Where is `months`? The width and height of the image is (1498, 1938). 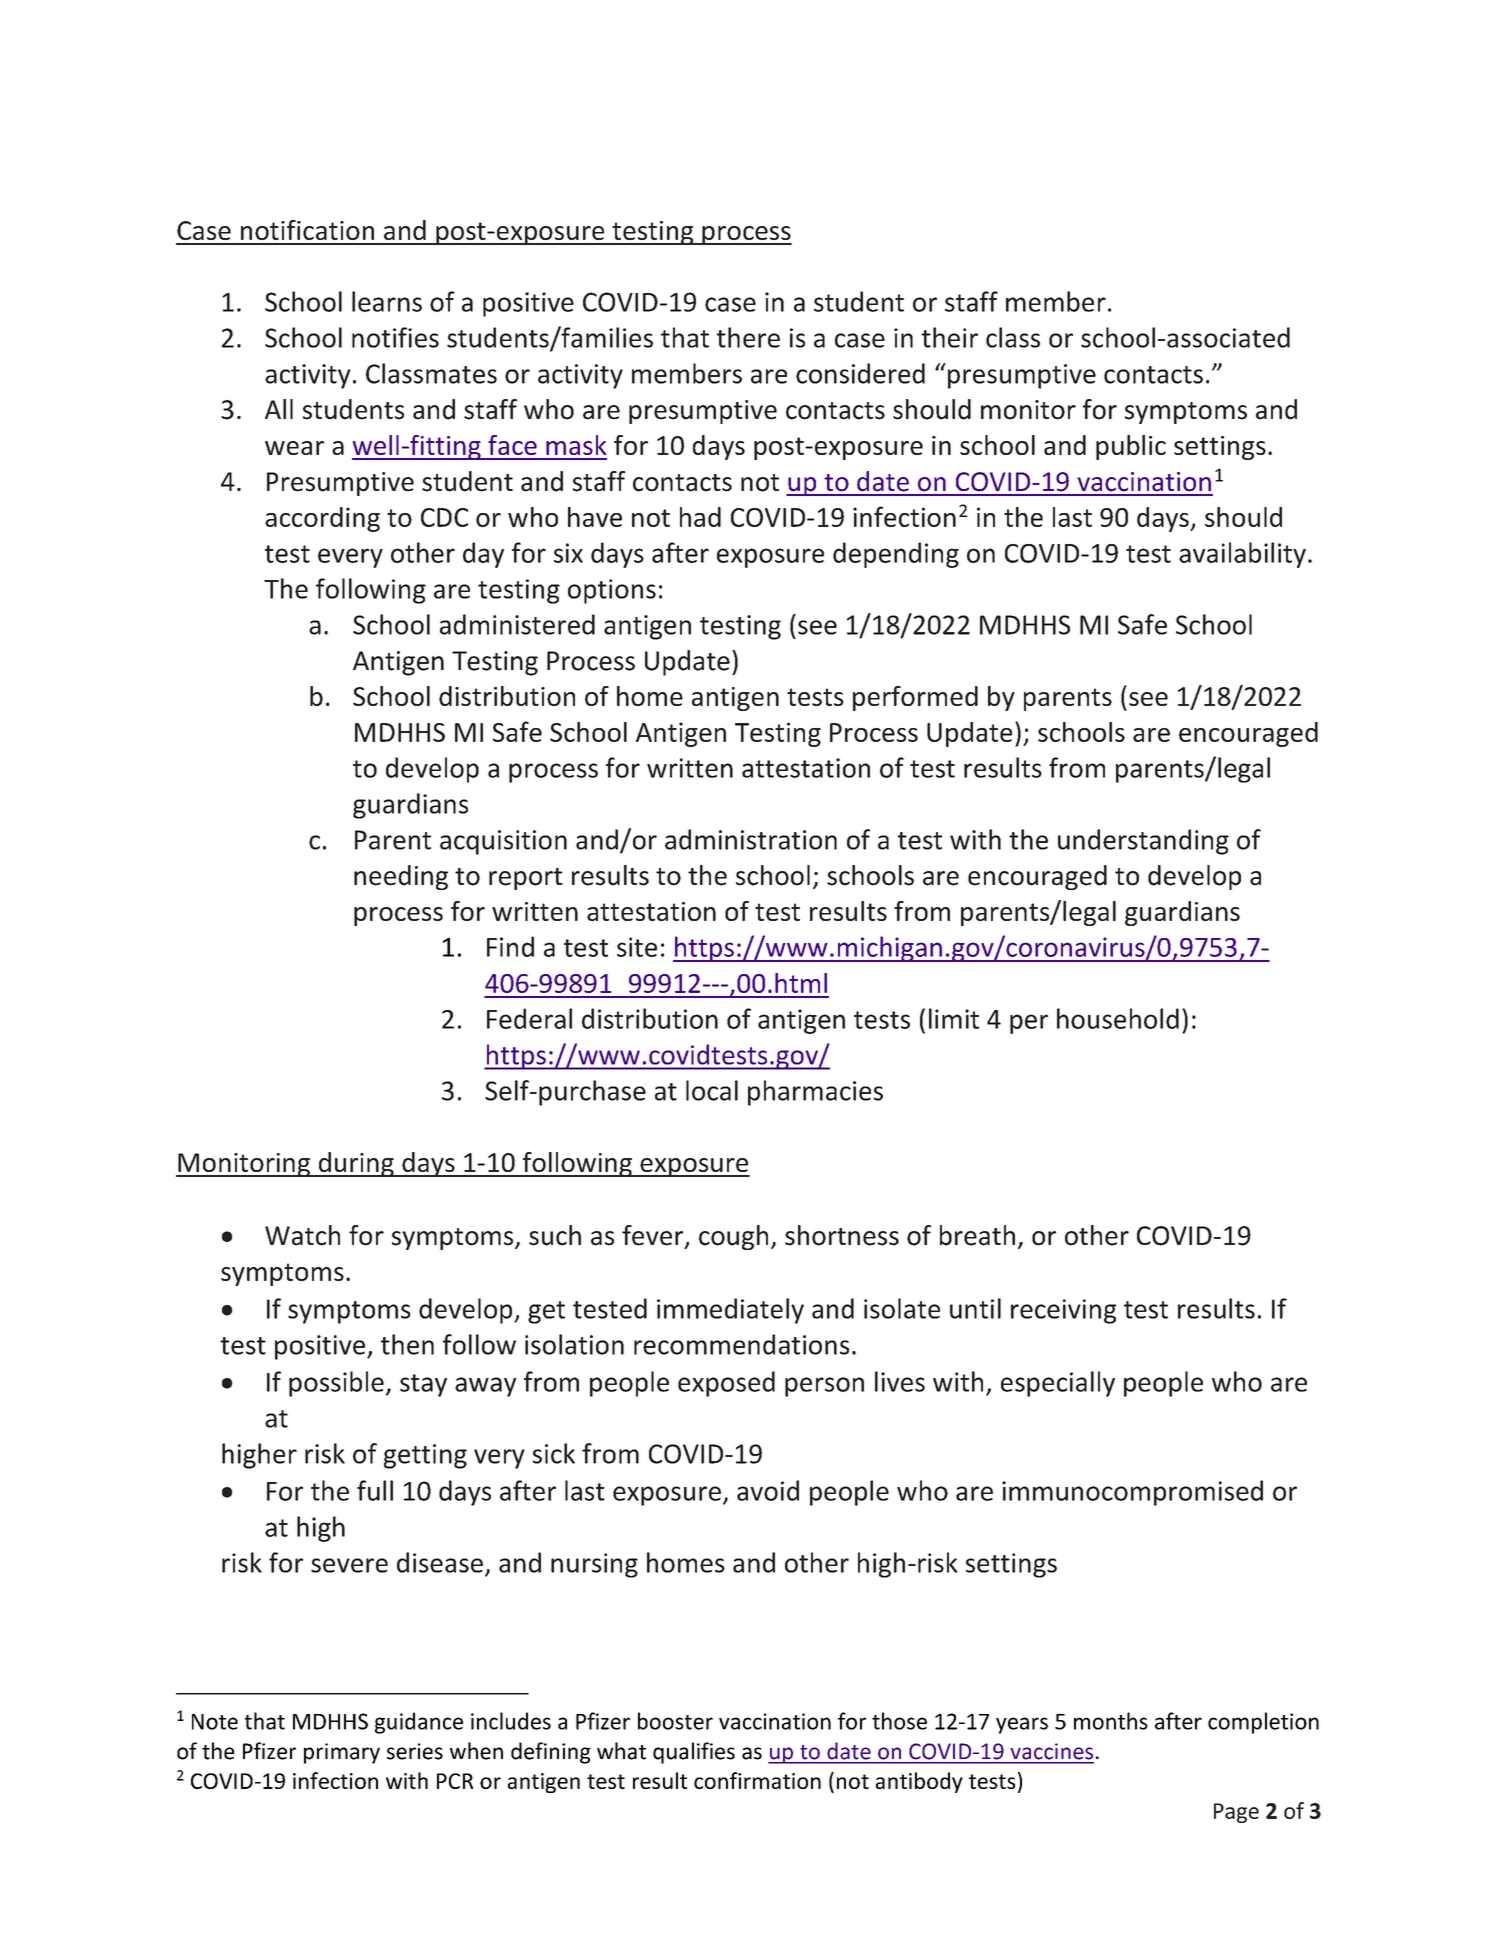
months is located at coordinates (1111, 1721).
